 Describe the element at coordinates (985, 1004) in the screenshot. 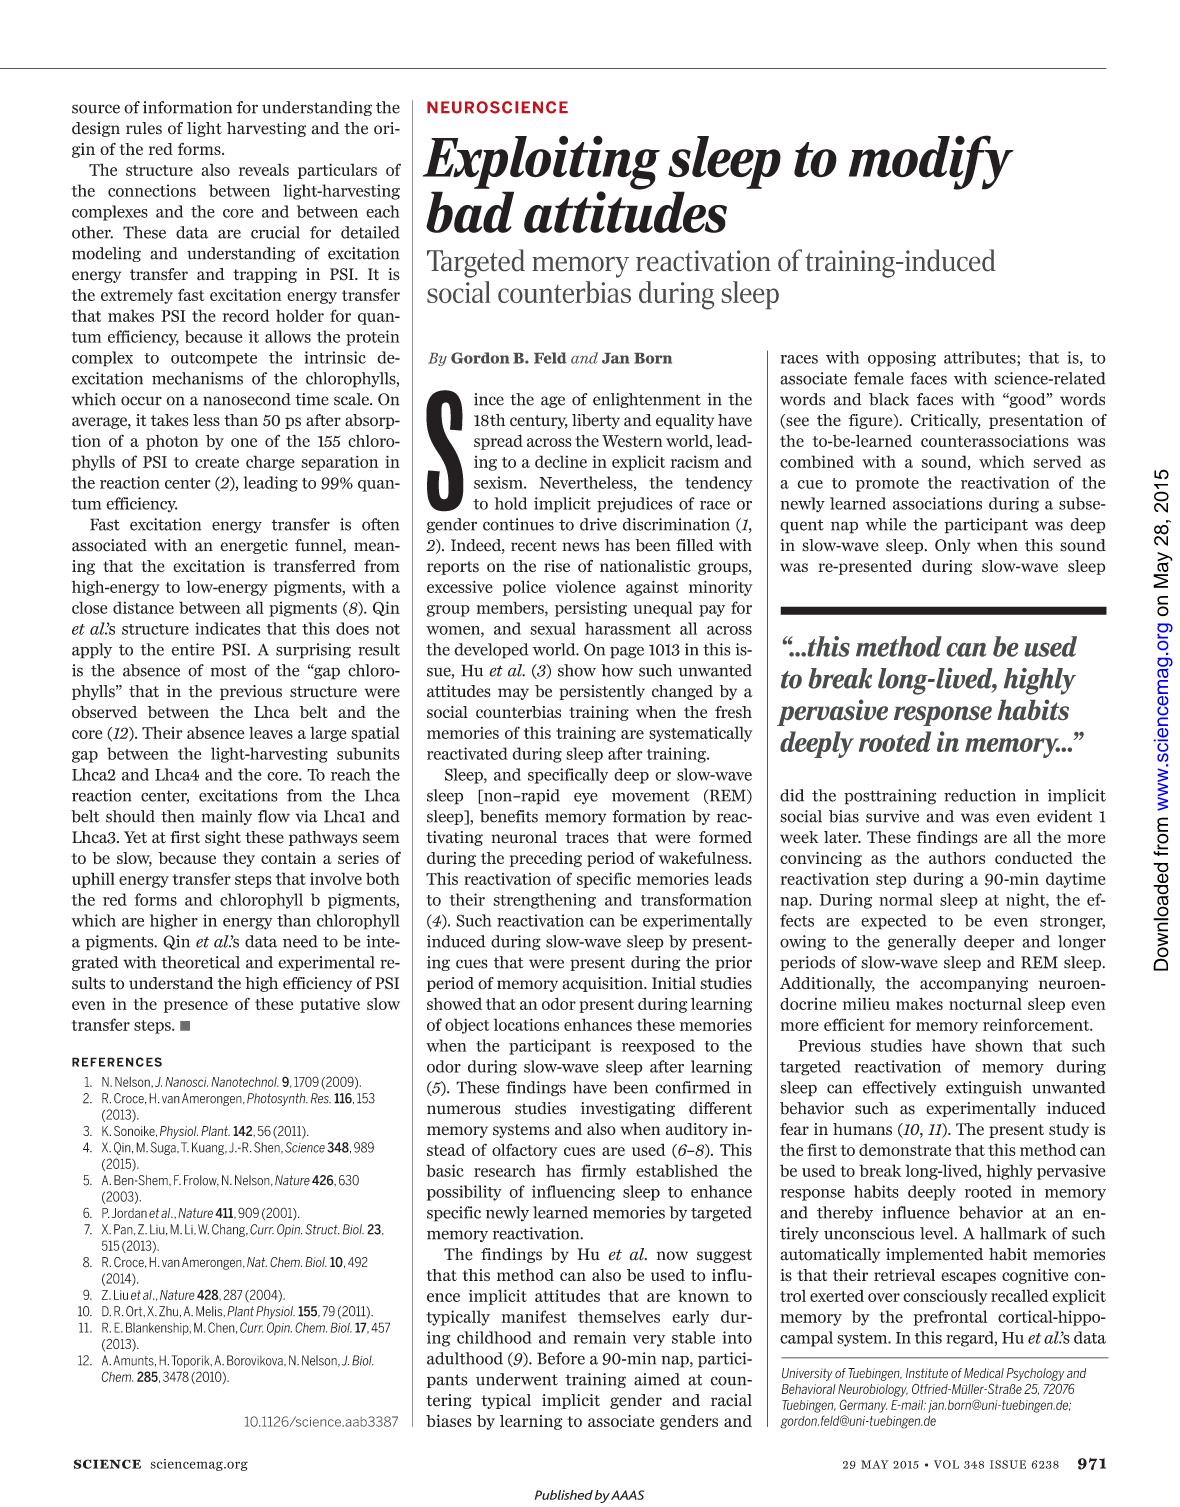

I see `nocturnal` at that location.
